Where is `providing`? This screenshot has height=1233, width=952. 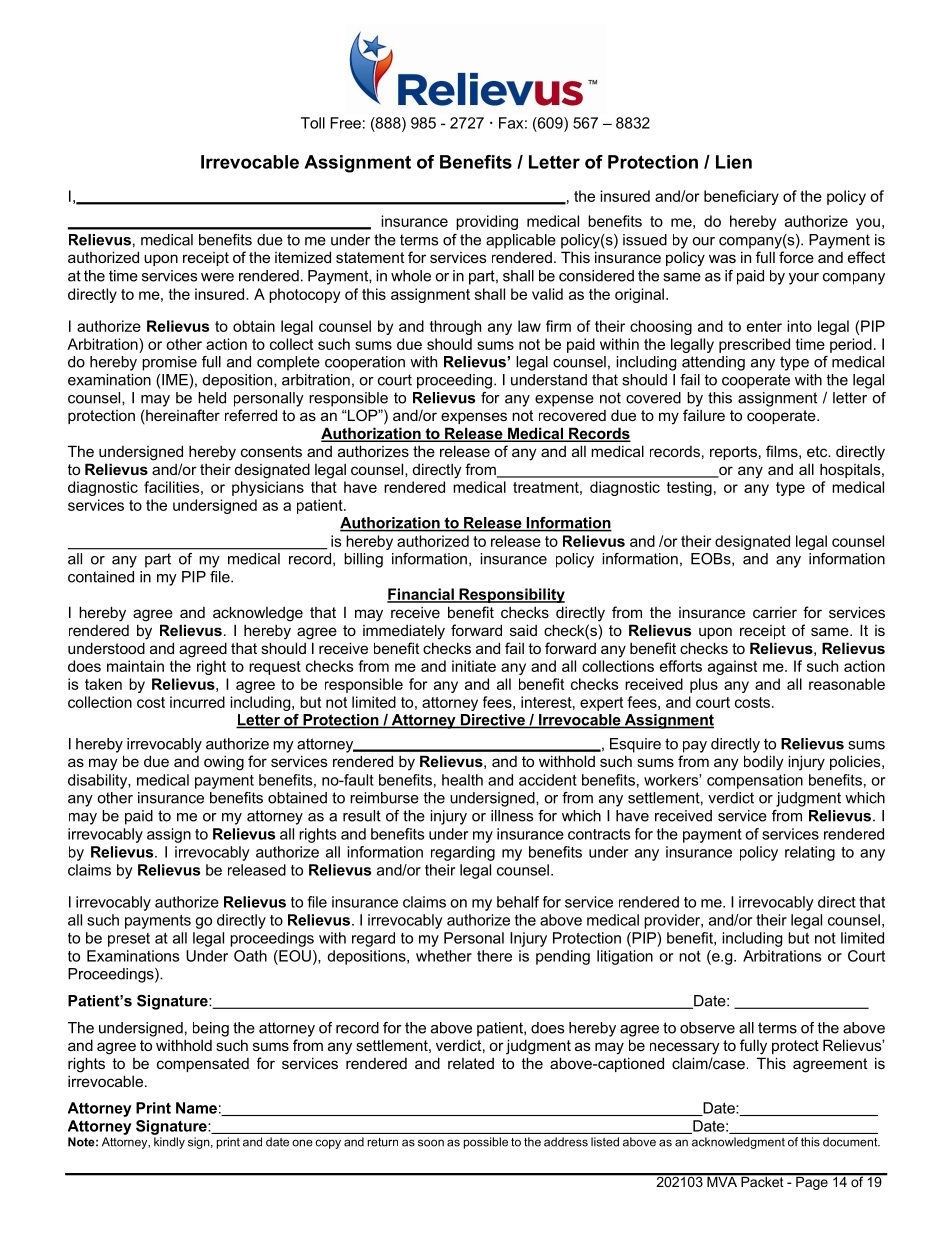
providing is located at coordinates (487, 222).
